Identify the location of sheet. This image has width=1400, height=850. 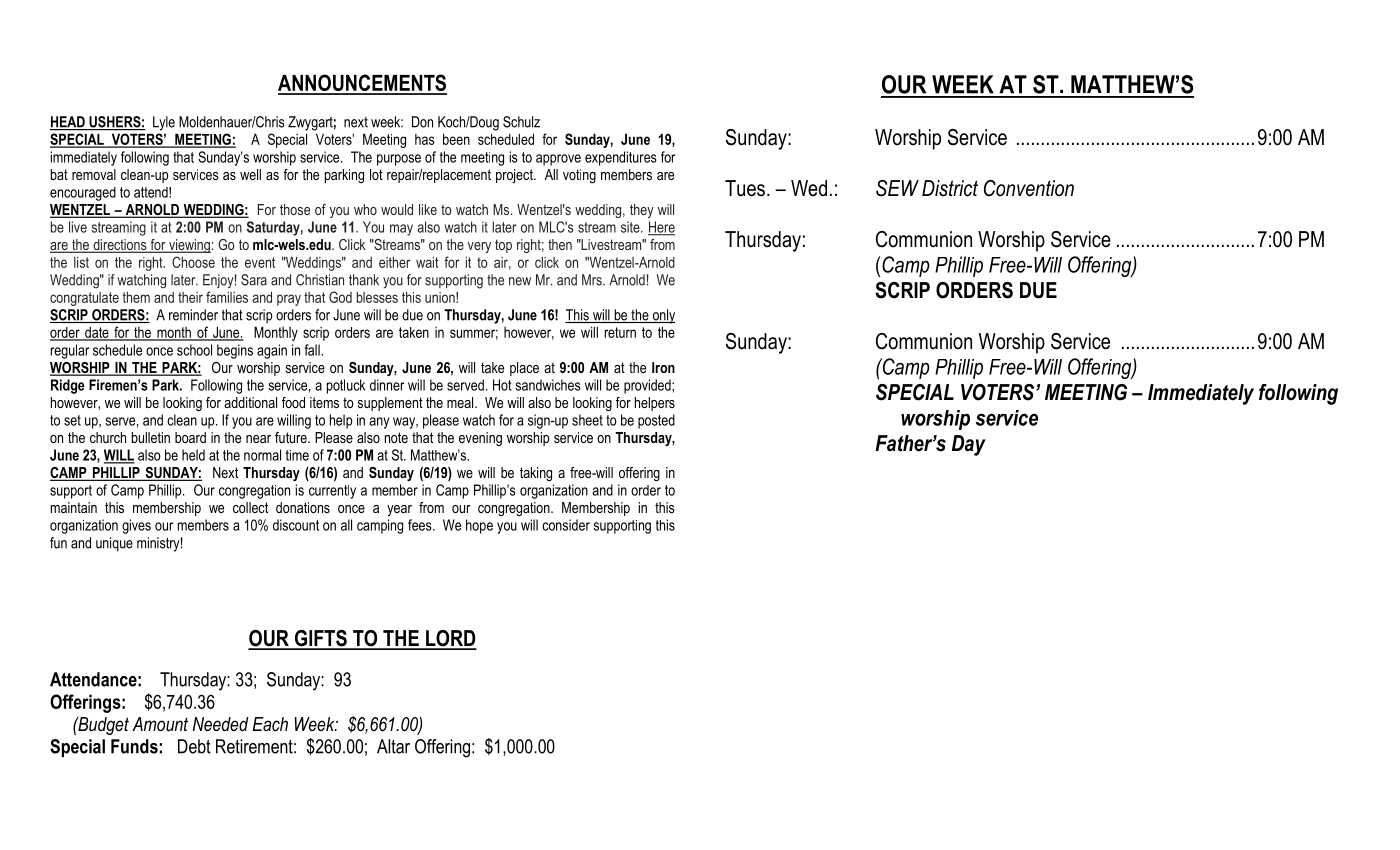
(587, 420).
